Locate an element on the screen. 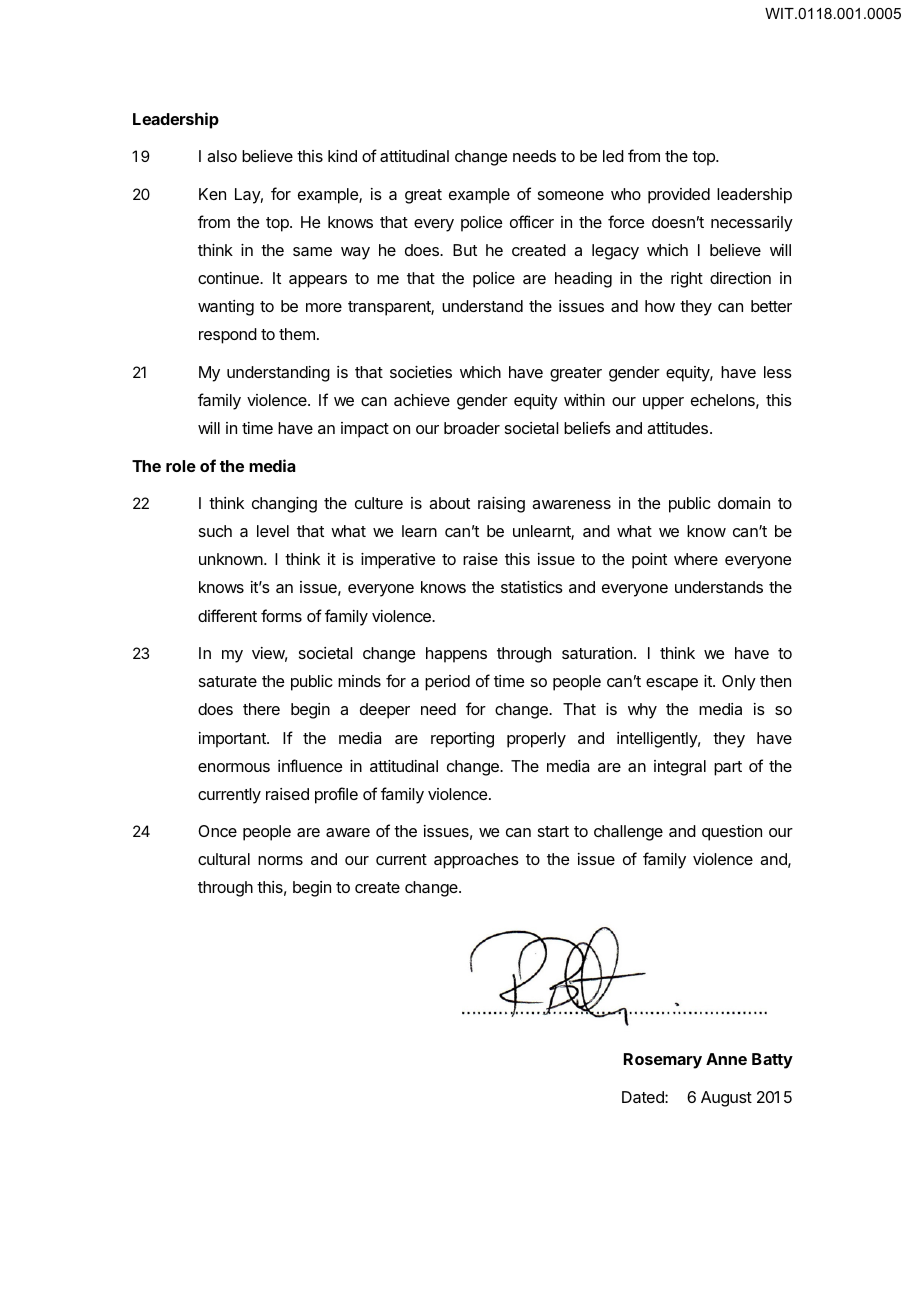  Rosemary is located at coordinates (663, 1061).
